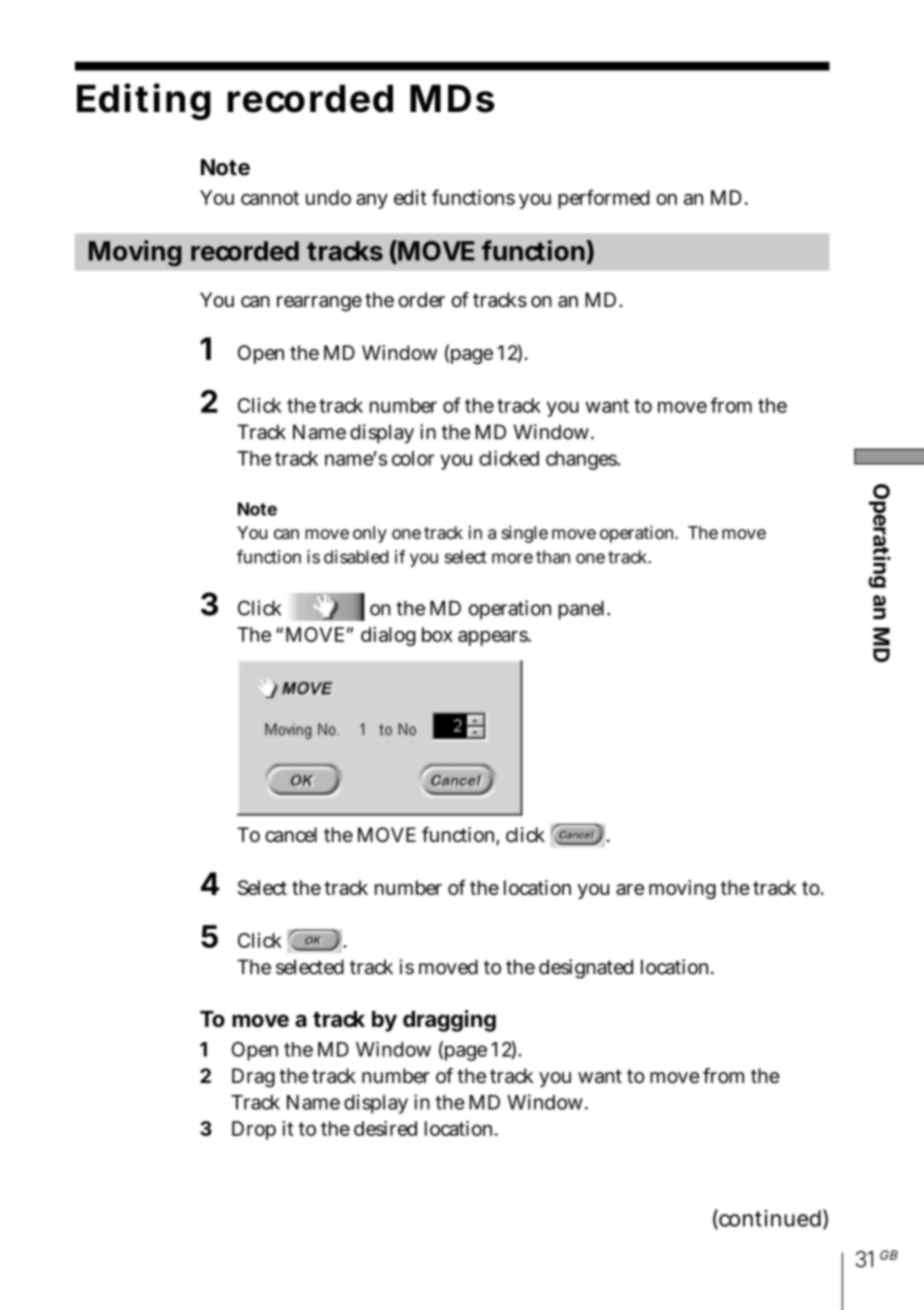  What do you see at coordinates (769, 1219) in the image?
I see `continued` at bounding box center [769, 1219].
